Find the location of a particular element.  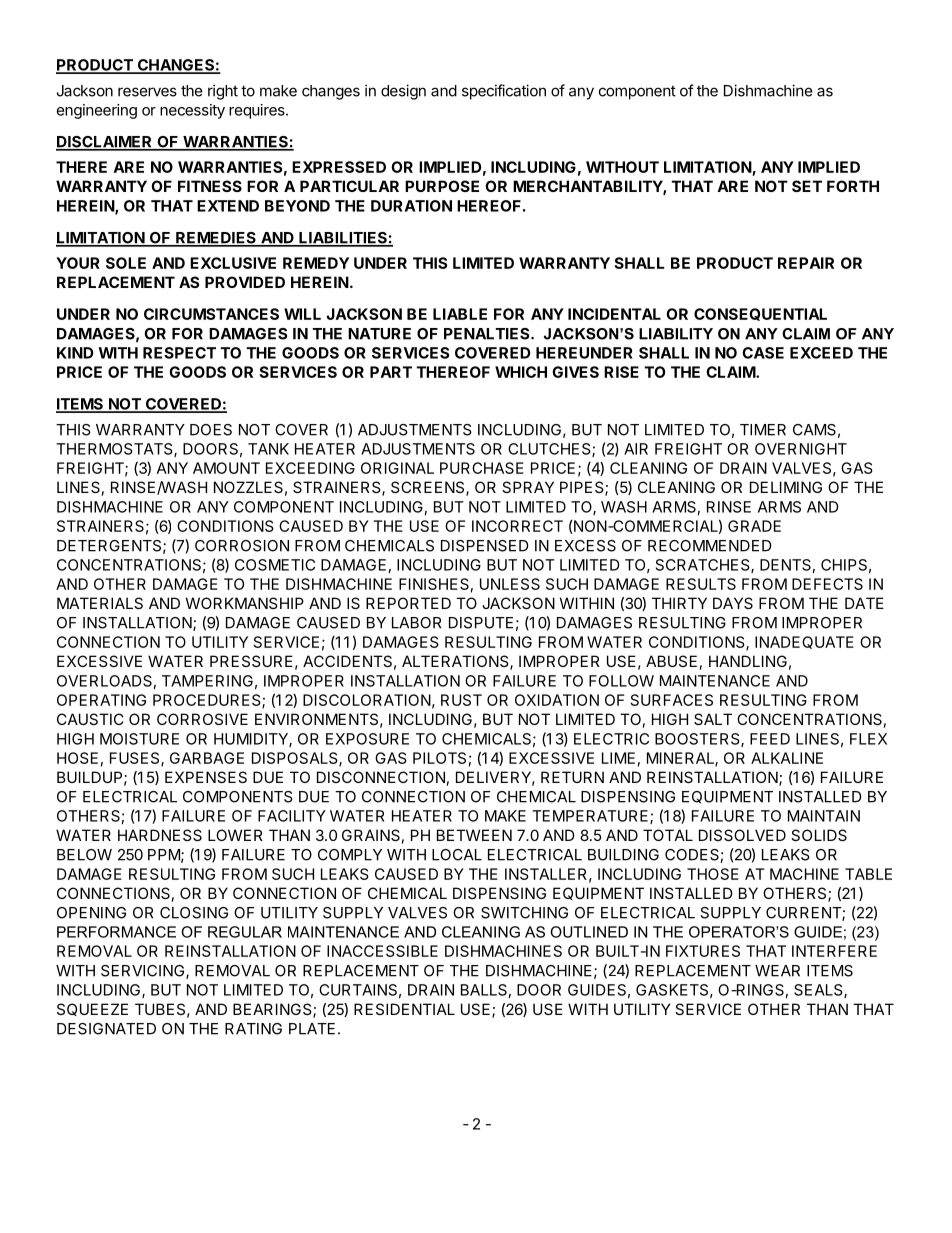

necessity is located at coordinates (192, 111).
